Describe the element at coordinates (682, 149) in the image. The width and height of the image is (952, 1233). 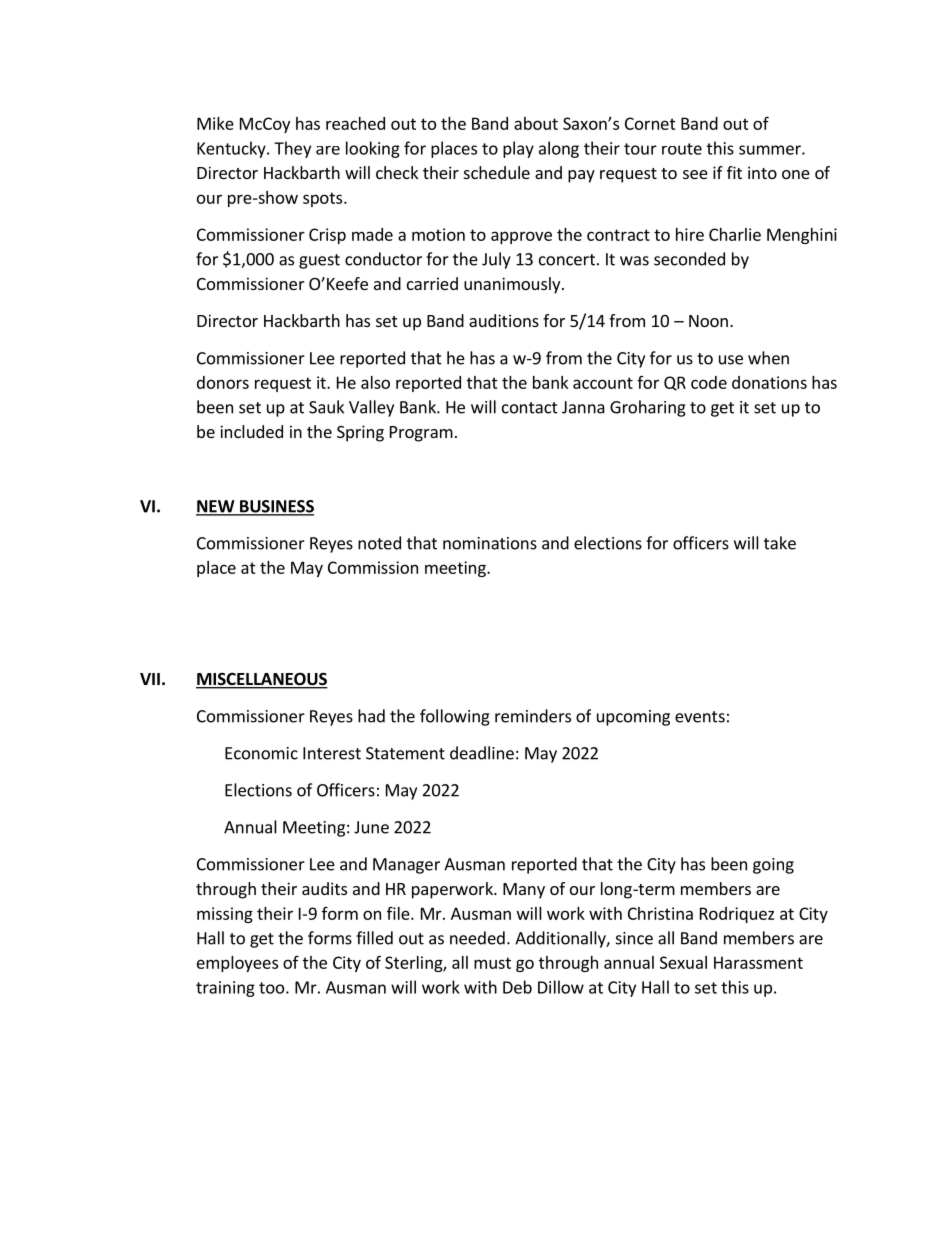
I see `route` at that location.
